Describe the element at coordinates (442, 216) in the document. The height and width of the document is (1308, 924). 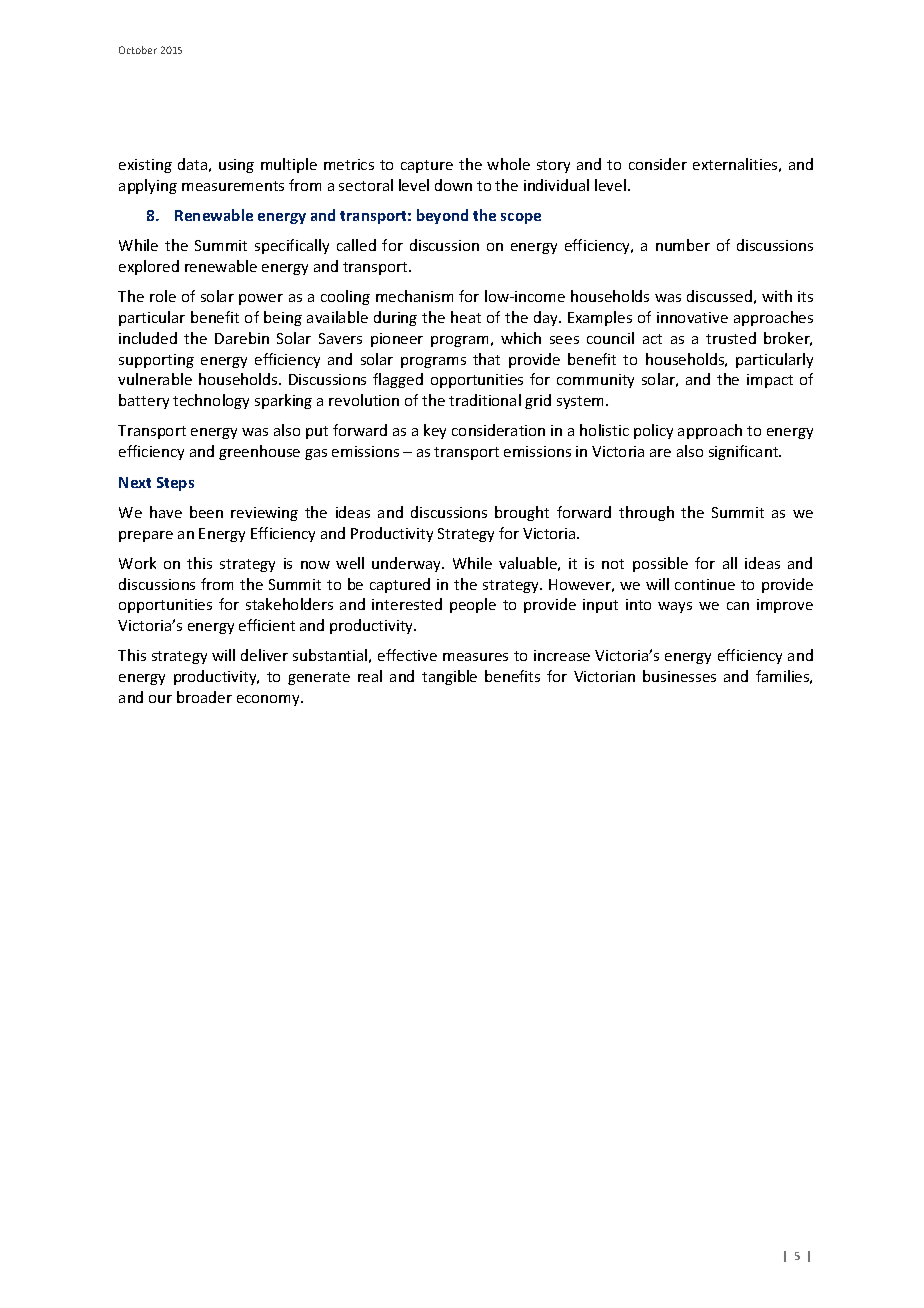
I see `beyond` at that location.
